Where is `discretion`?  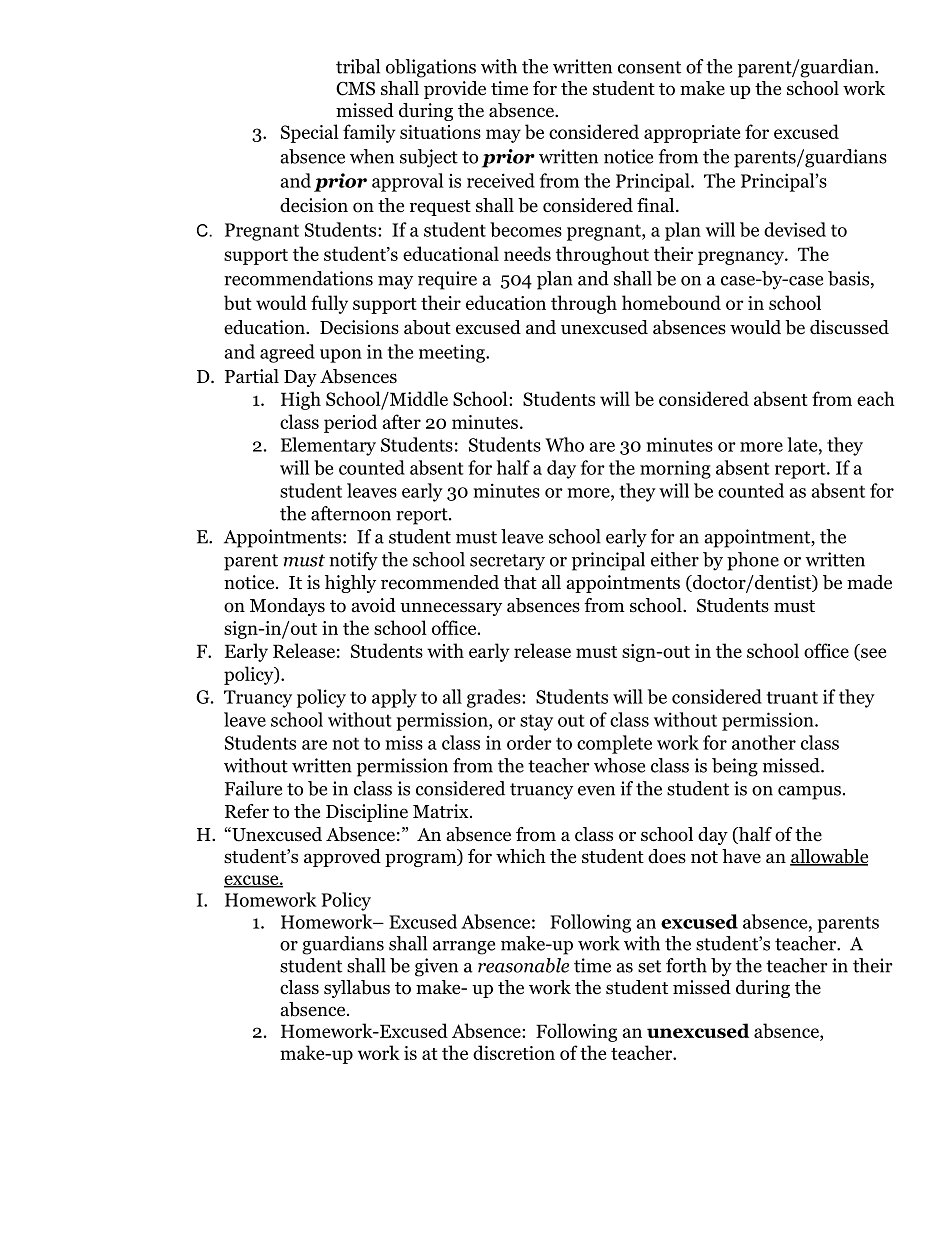
discretion is located at coordinates (514, 1052).
